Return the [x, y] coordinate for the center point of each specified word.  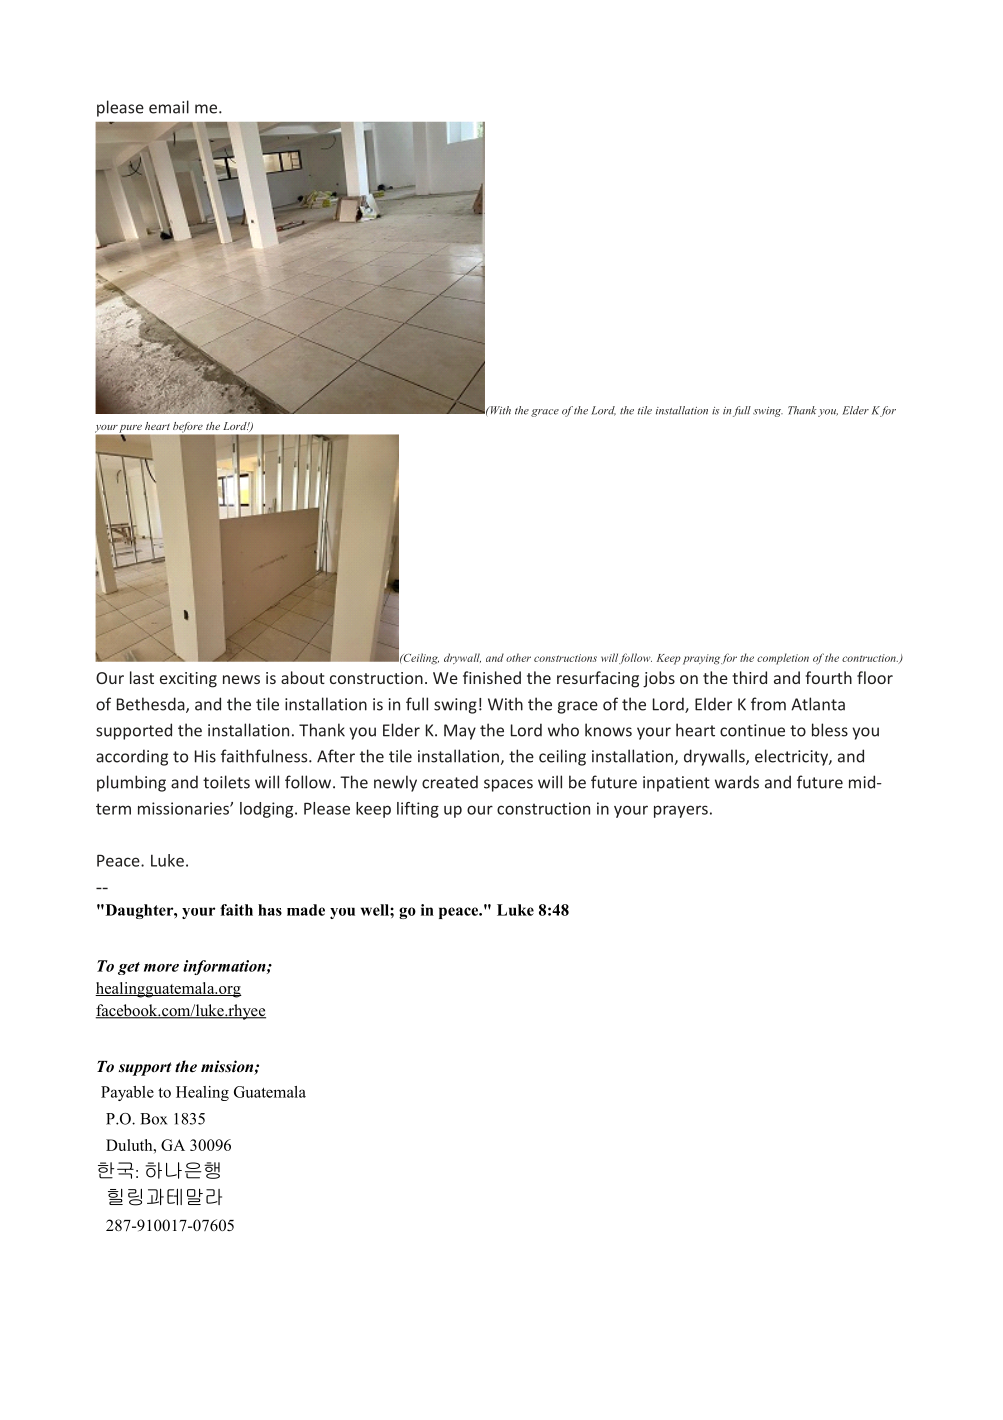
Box [153, 1119]
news [241, 679]
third [749, 677]
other [518, 657]
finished [492, 677]
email [169, 107]
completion [783, 659]
